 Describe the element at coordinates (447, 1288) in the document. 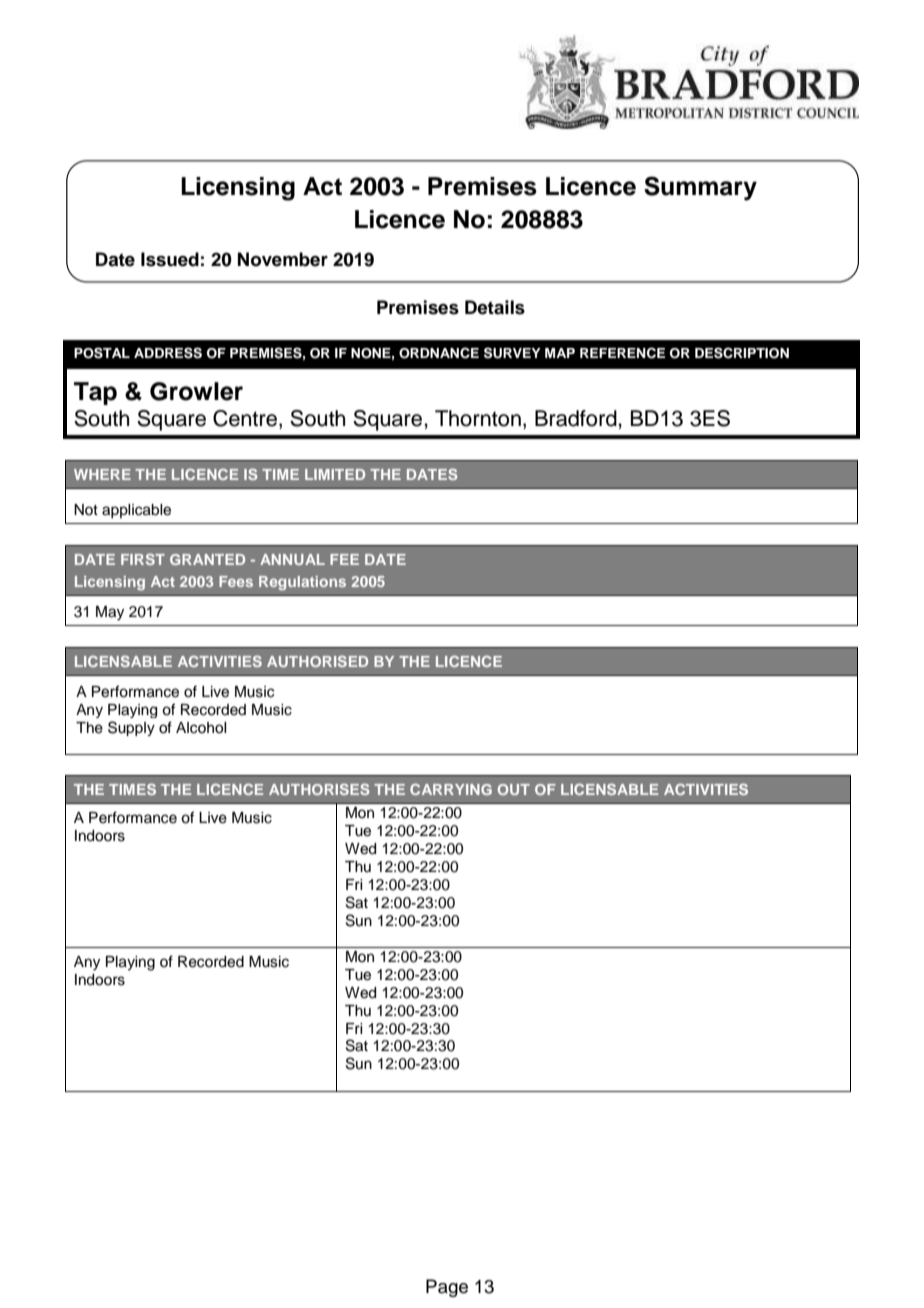

I see `Page` at that location.
